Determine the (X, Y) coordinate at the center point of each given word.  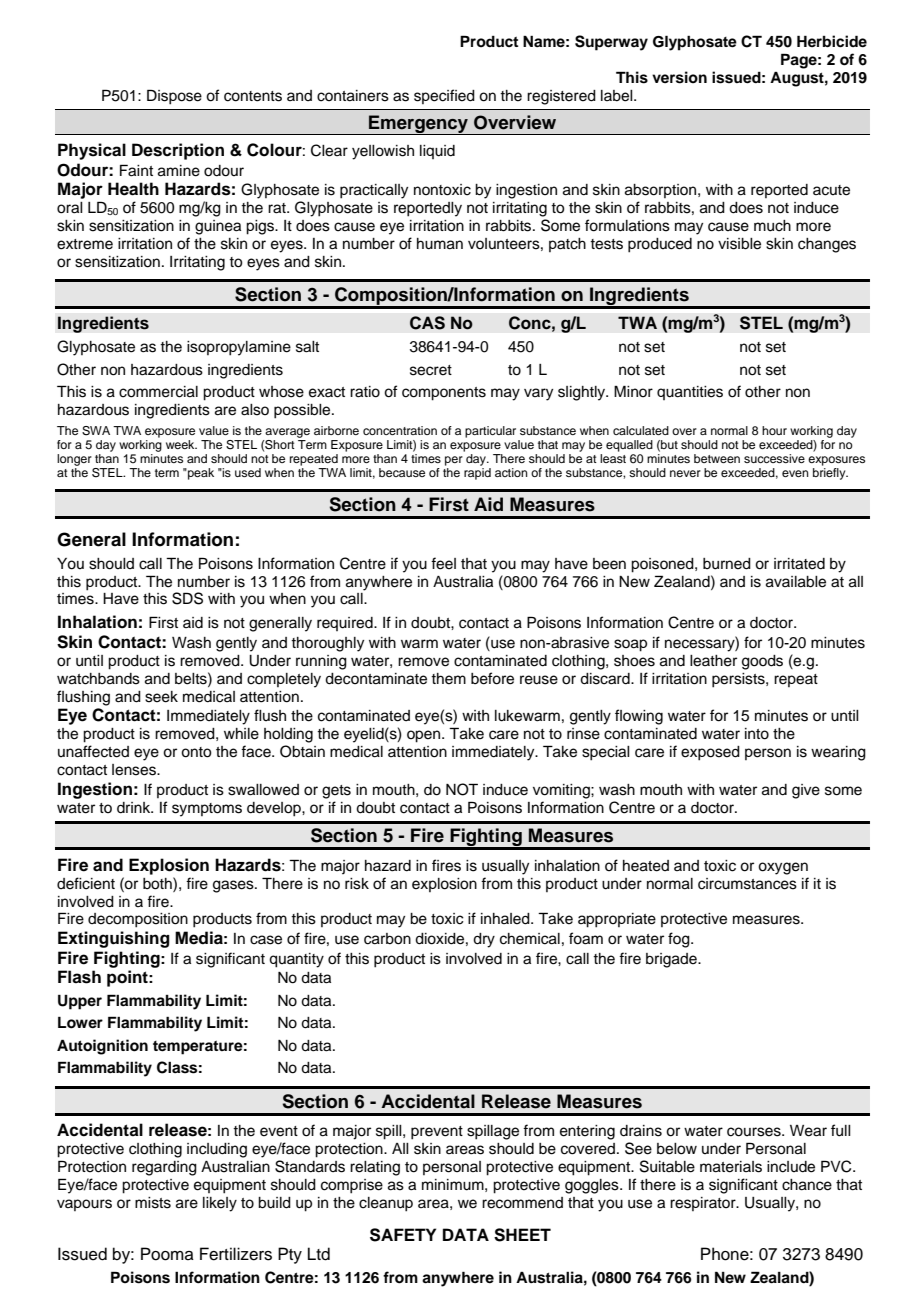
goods (762, 662)
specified (444, 96)
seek (161, 697)
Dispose (174, 97)
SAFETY (403, 1235)
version (679, 77)
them (448, 679)
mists (153, 1203)
